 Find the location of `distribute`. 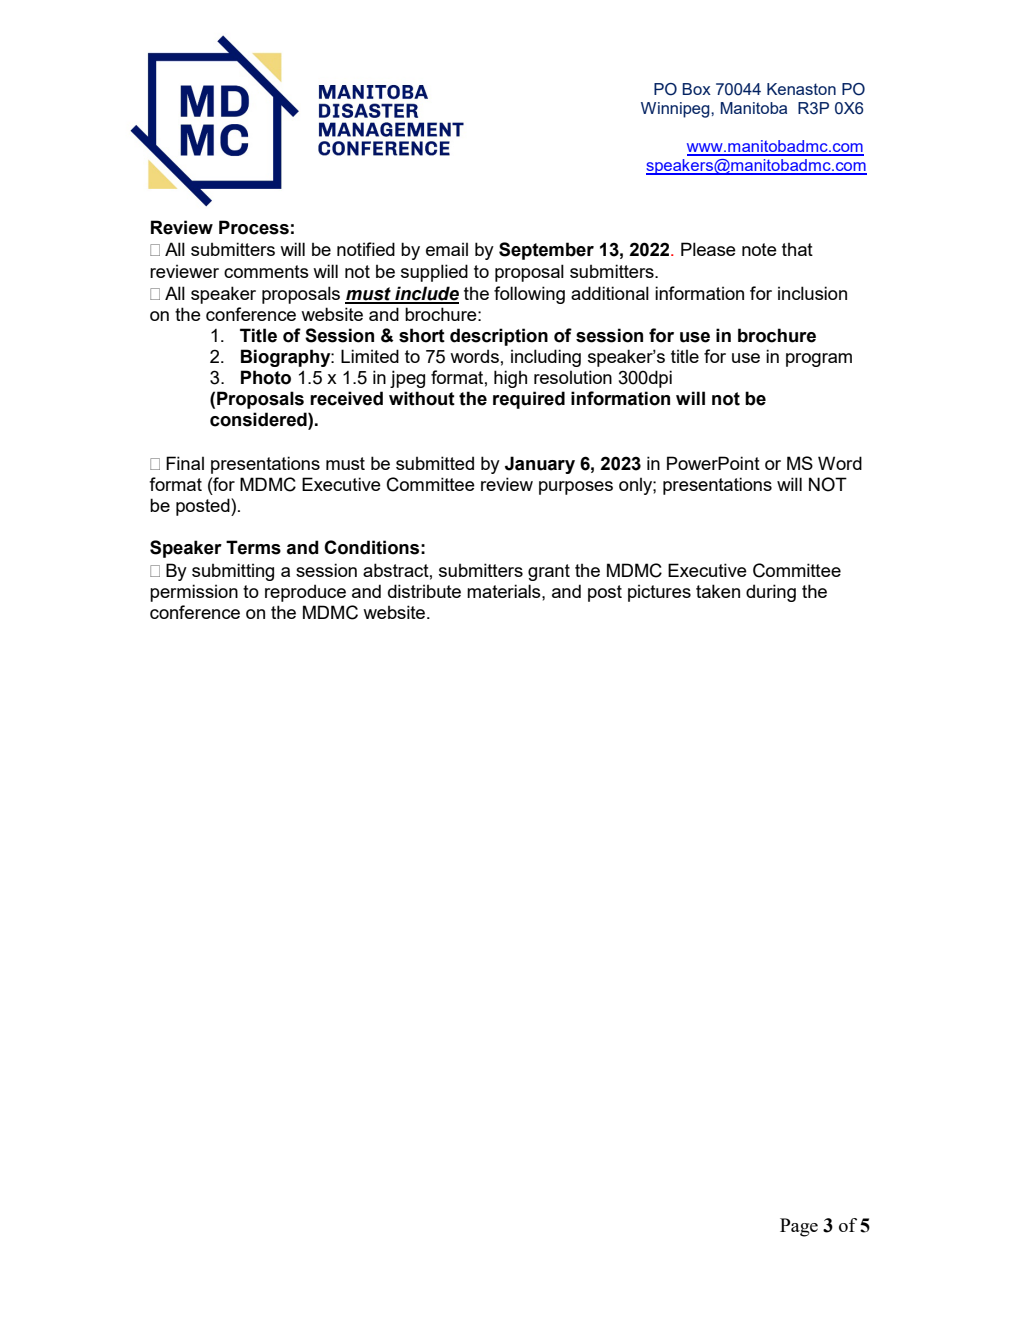

distribute is located at coordinates (424, 591).
